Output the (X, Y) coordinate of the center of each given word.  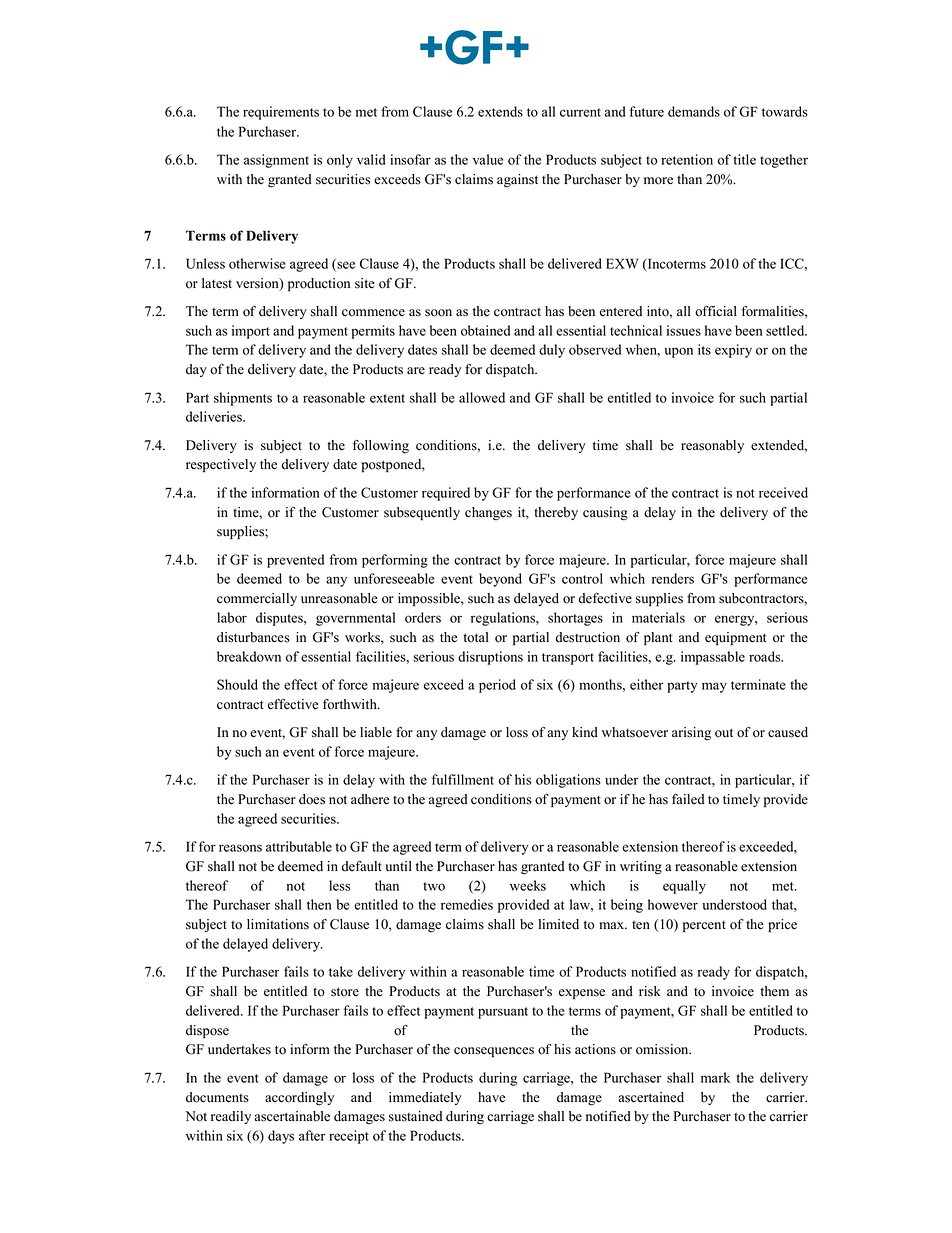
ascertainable (292, 1116)
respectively (221, 465)
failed (688, 799)
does (312, 799)
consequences (494, 1052)
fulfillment (463, 779)
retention (687, 159)
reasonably (712, 446)
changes (488, 514)
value (488, 159)
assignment (276, 161)
